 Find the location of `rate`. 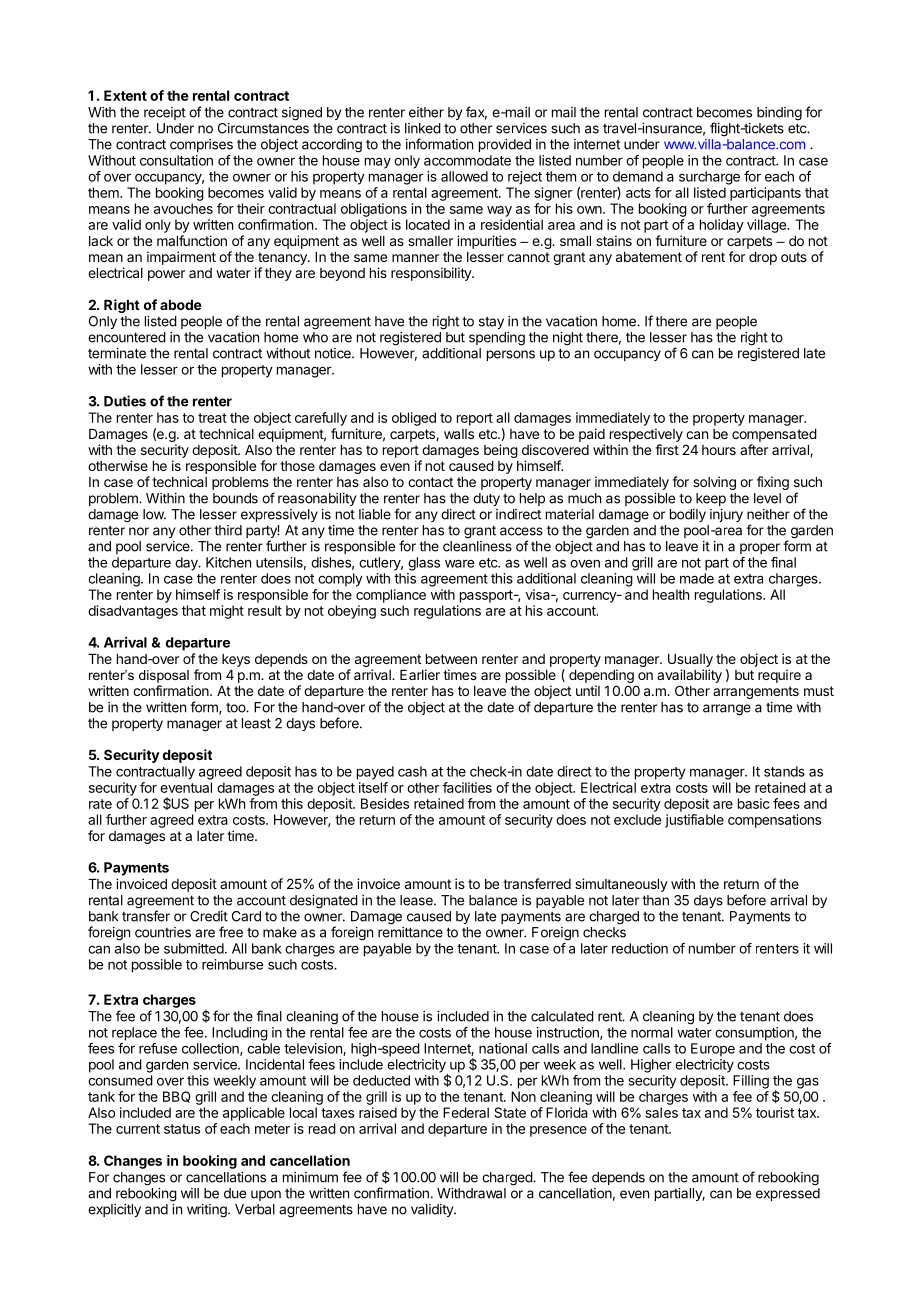

rate is located at coordinates (100, 804).
